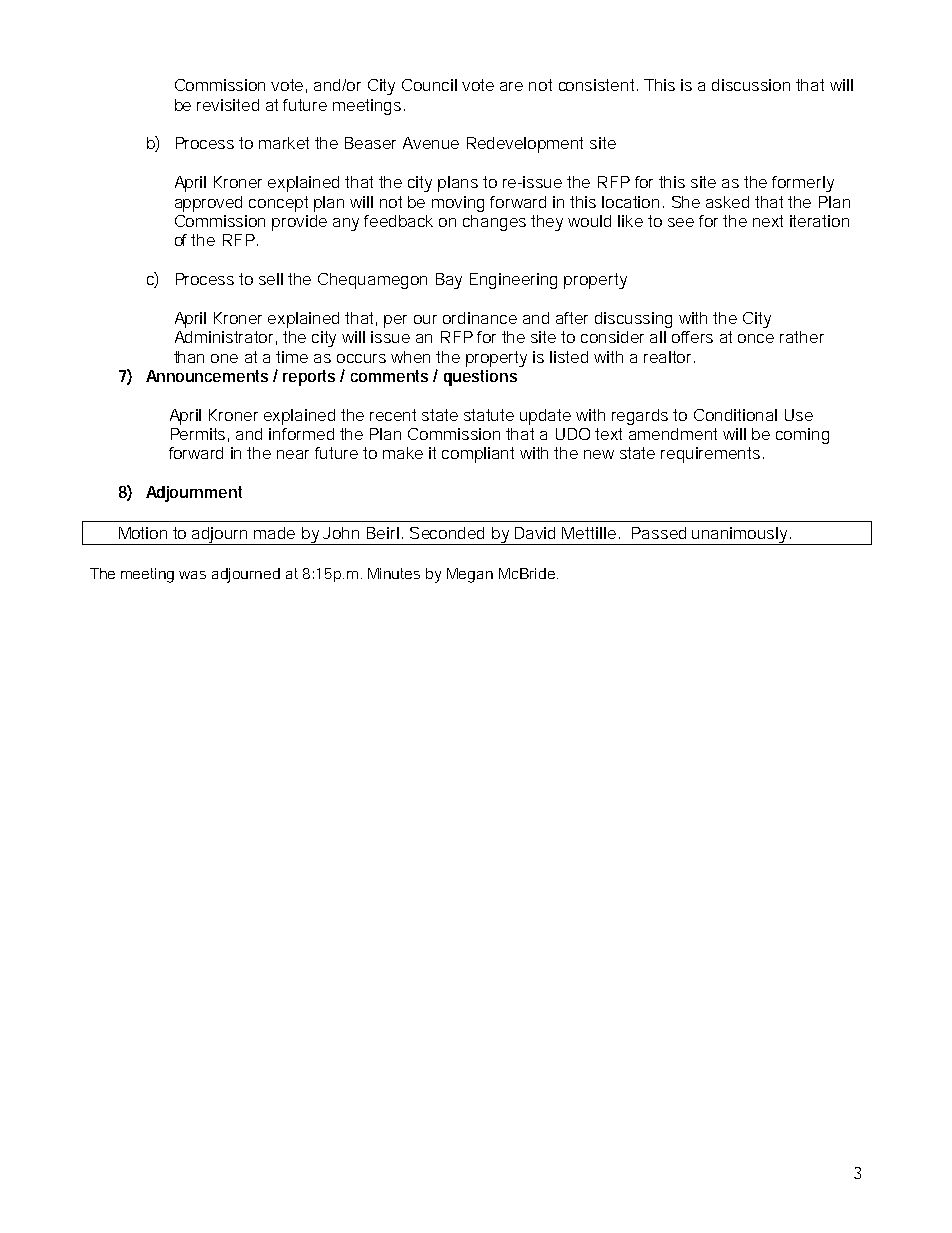 The width and height of the screenshot is (952, 1233). I want to click on Council, so click(429, 85).
